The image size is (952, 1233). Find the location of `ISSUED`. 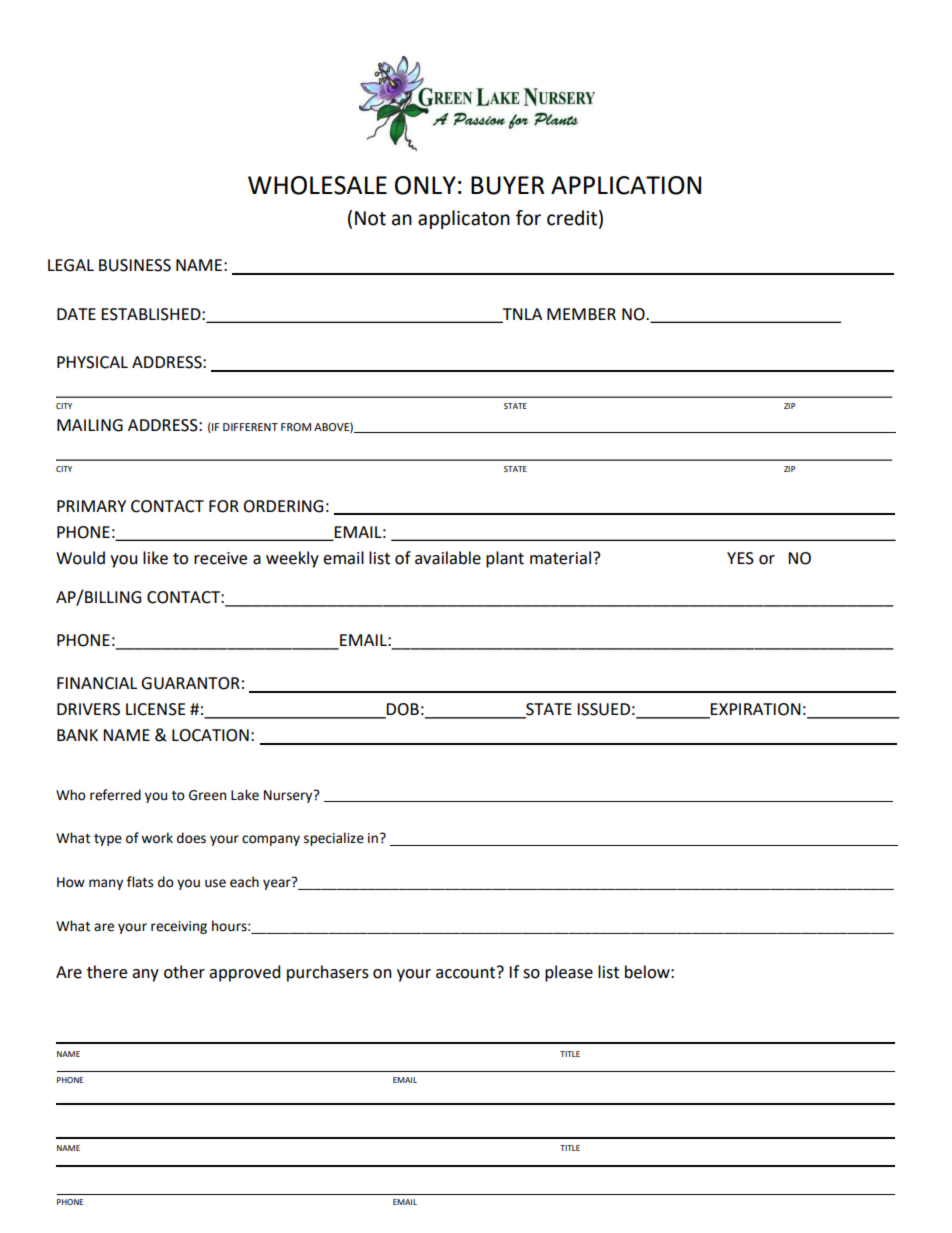

ISSUED is located at coordinates (603, 709).
